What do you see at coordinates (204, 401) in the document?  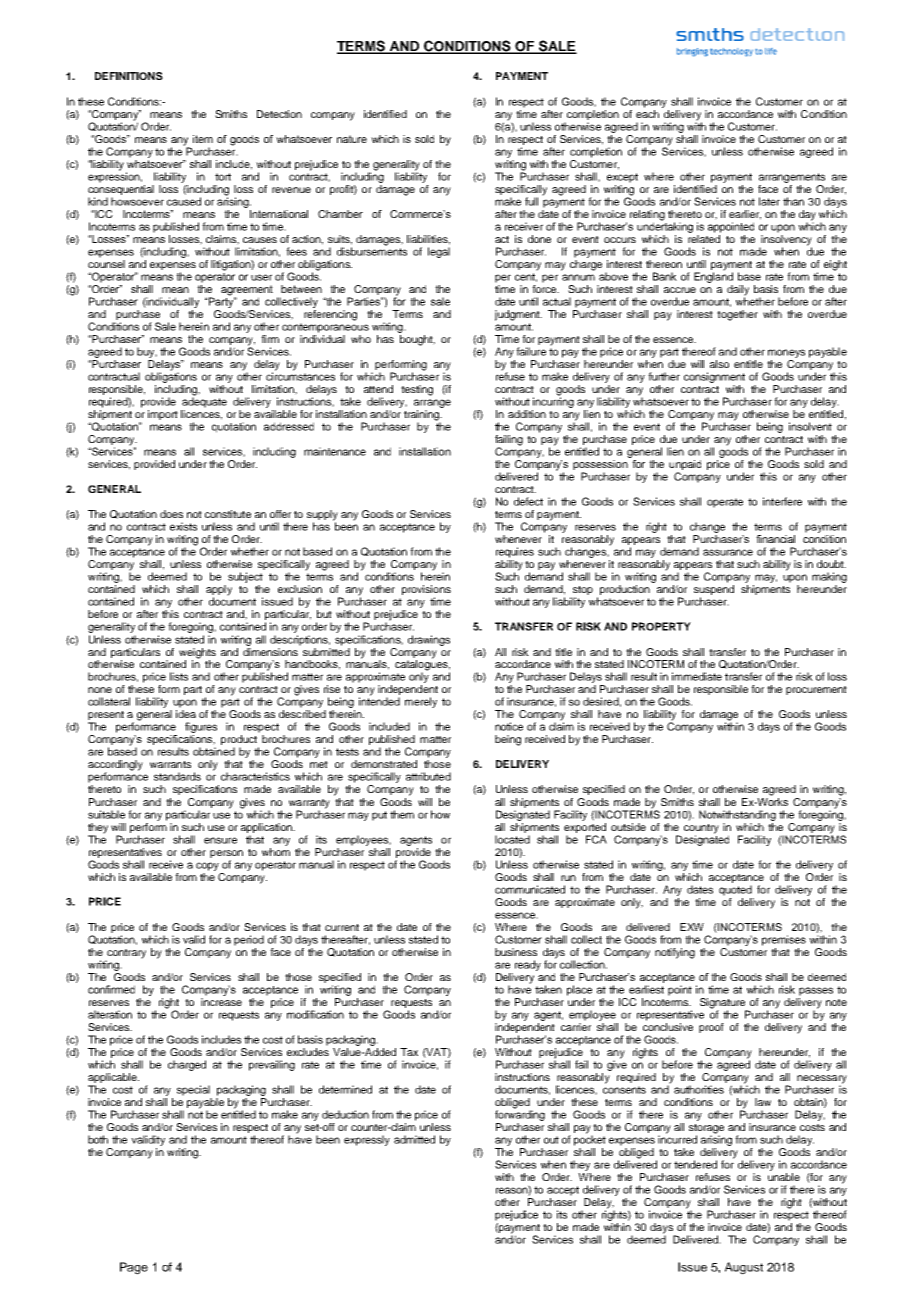 I see `adequate` at bounding box center [204, 401].
